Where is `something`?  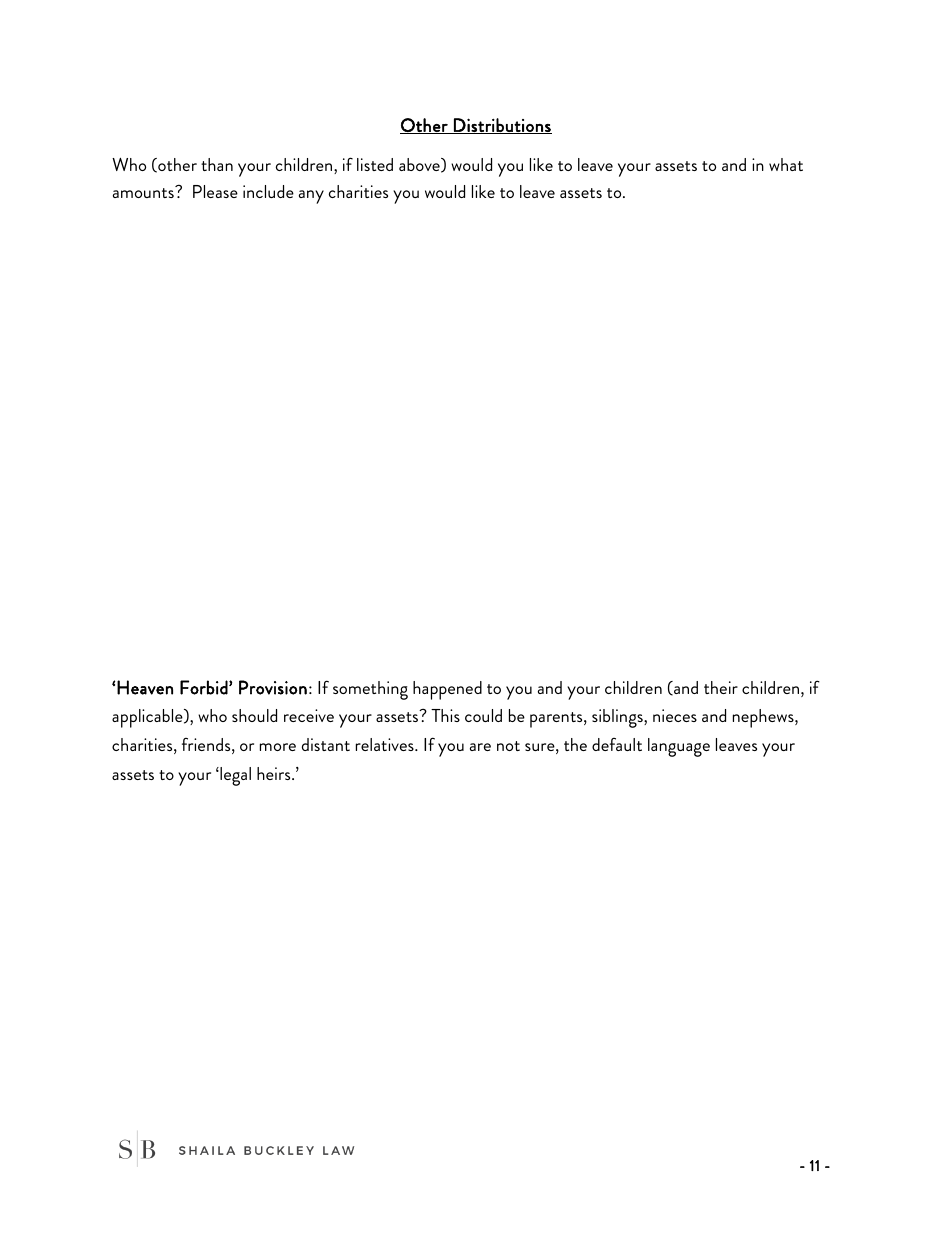
something is located at coordinates (370, 690).
